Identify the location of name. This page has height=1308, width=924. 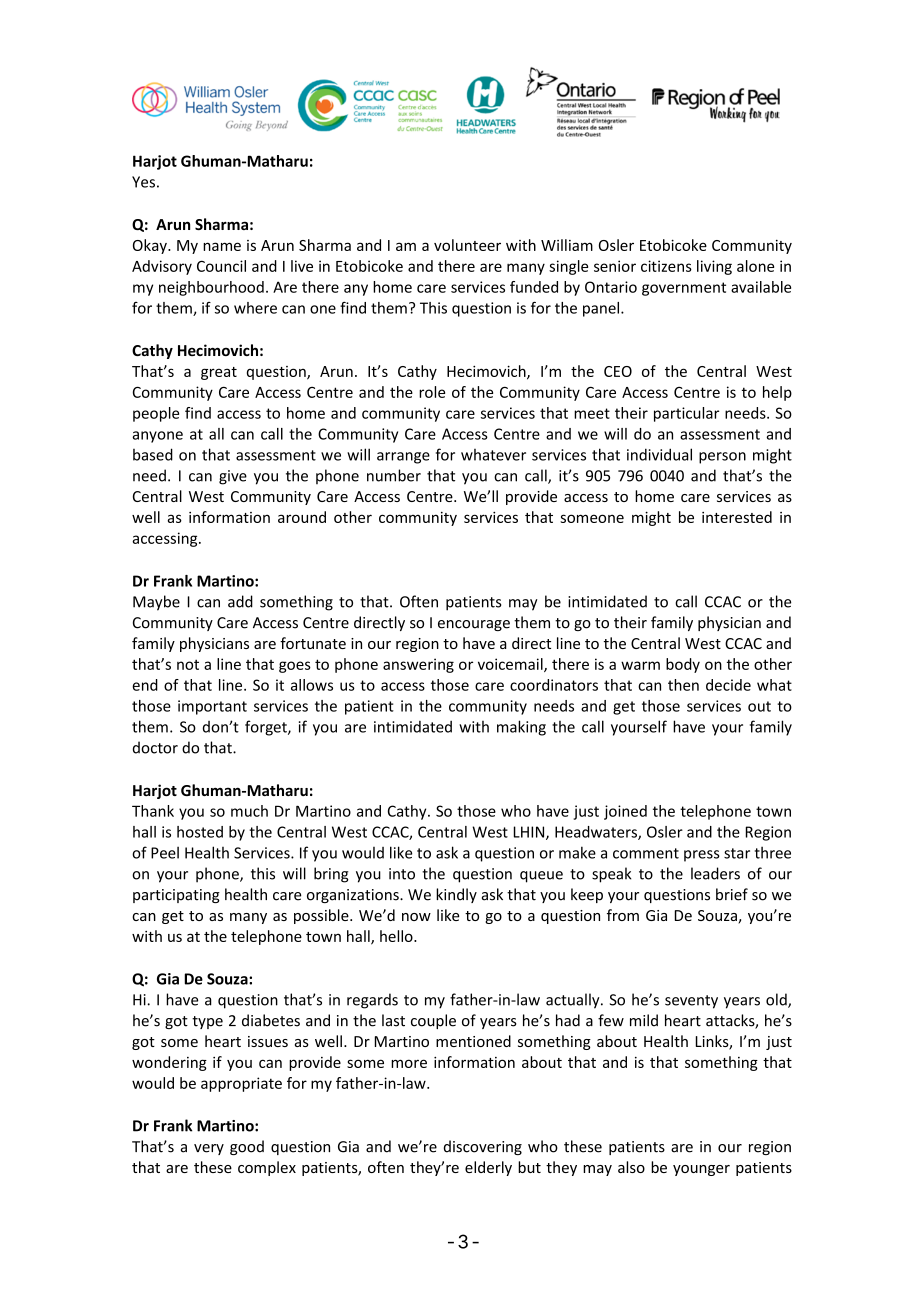
(222, 246).
